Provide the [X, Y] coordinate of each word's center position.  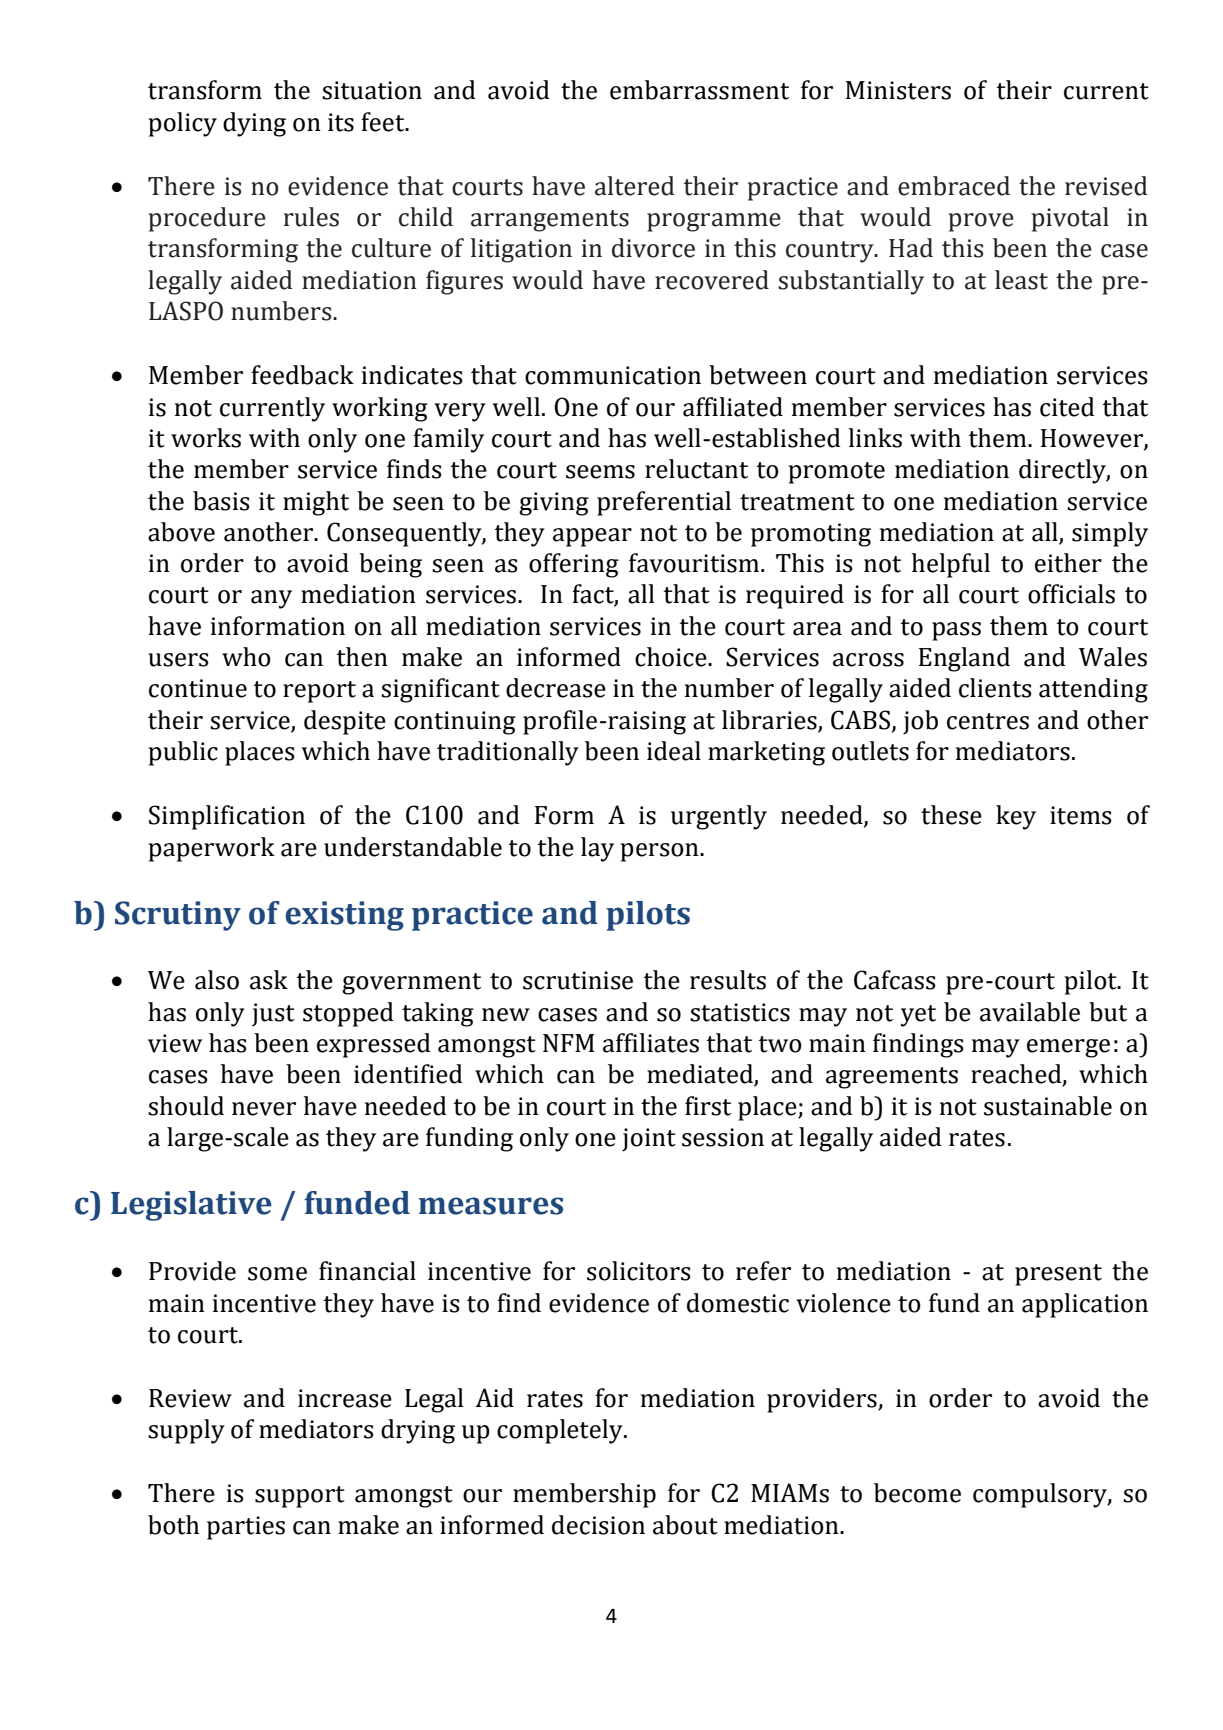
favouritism [695, 563]
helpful [950, 565]
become [917, 1493]
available [1030, 1012]
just [273, 1015]
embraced [954, 186]
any [271, 599]
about [685, 1525]
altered [635, 186]
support [300, 1497]
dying [254, 124]
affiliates [651, 1043]
